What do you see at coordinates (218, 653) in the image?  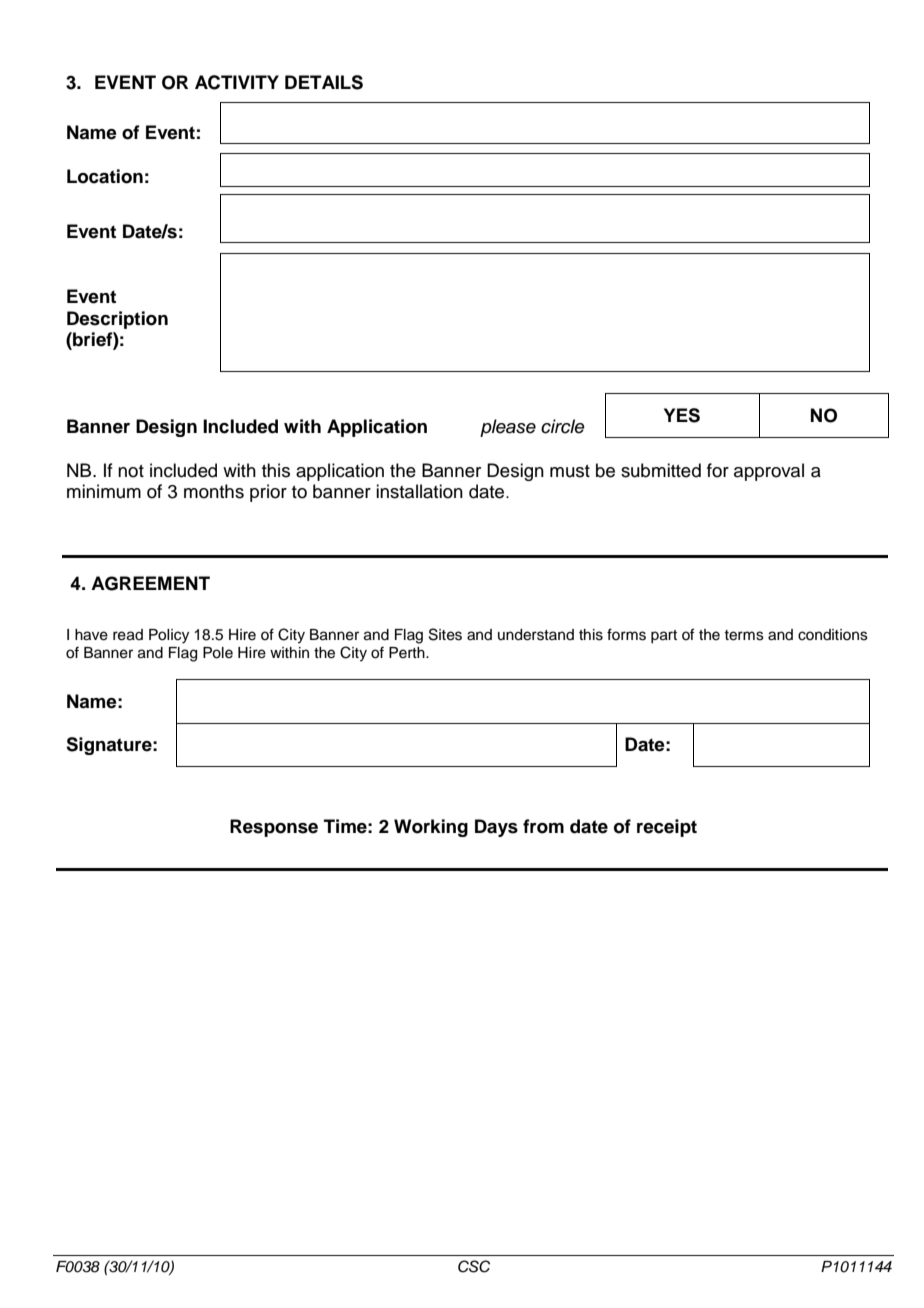 I see `Pole` at bounding box center [218, 653].
